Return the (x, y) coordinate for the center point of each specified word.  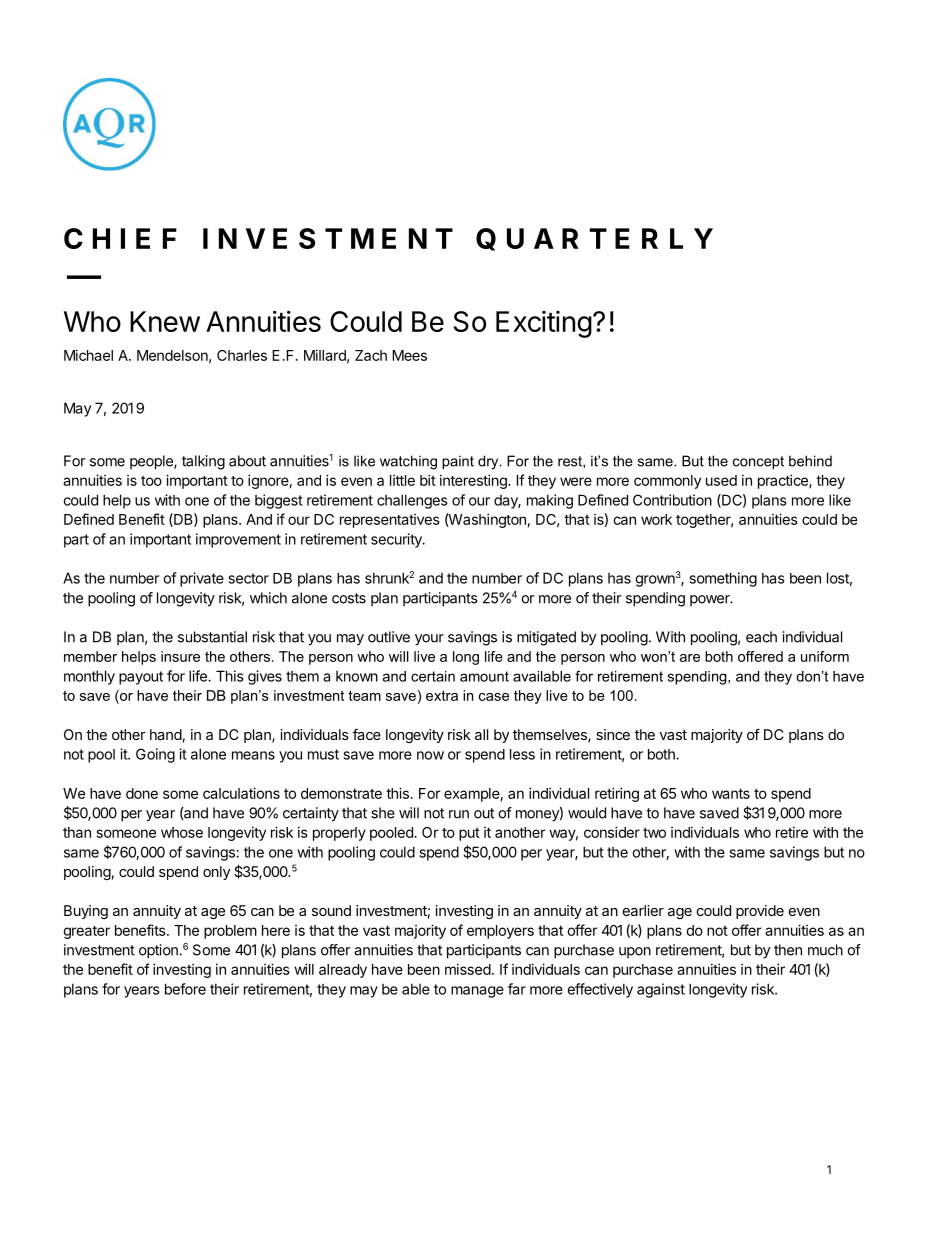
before (185, 989)
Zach (371, 355)
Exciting (544, 324)
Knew (165, 321)
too (151, 481)
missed (468, 969)
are (690, 658)
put (469, 834)
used (721, 480)
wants (731, 793)
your (429, 640)
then (788, 950)
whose (182, 832)
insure (180, 656)
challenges (412, 501)
